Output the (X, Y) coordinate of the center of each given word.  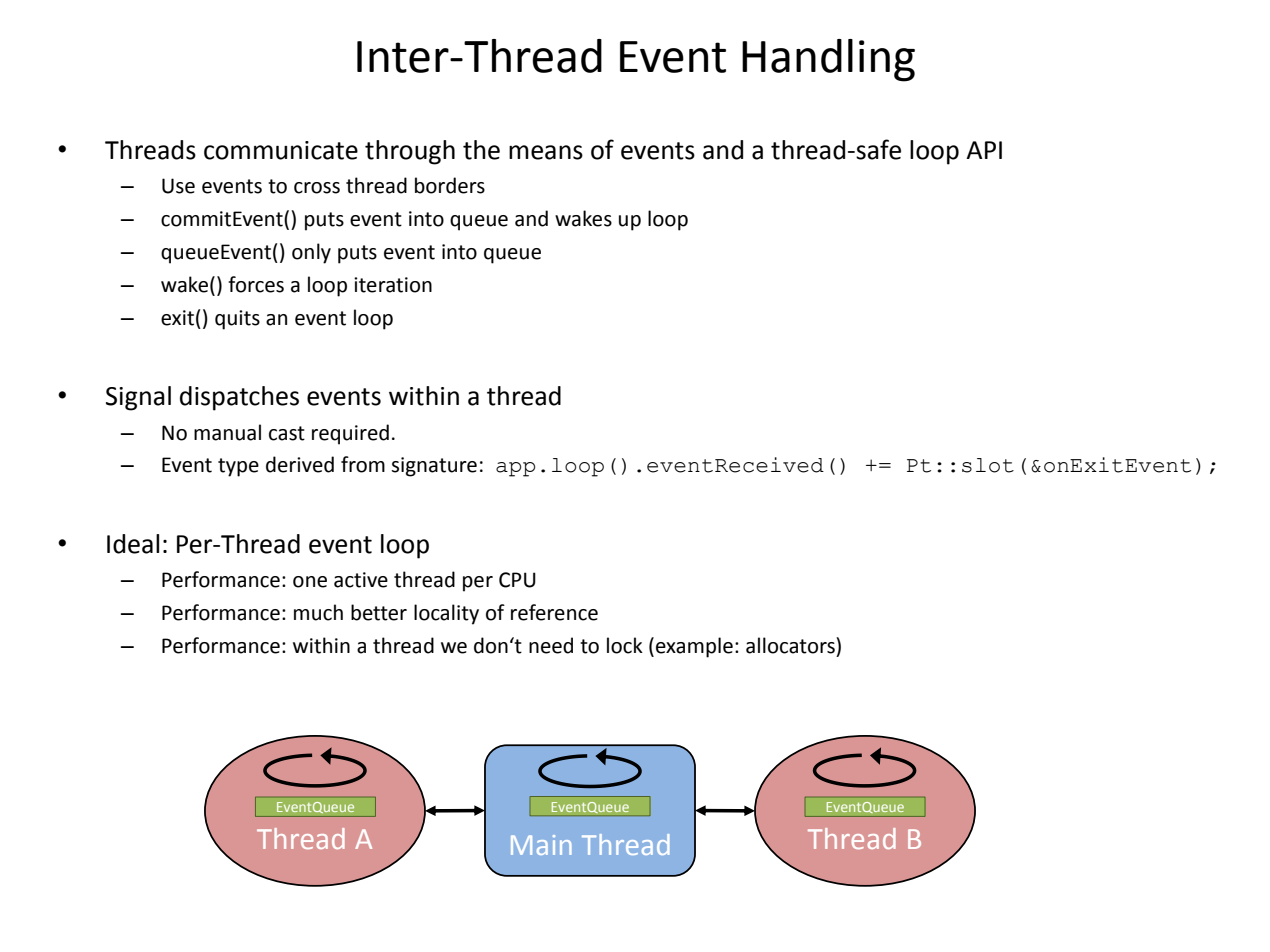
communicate (281, 150)
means (546, 152)
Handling (828, 60)
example (694, 647)
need (551, 645)
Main (541, 845)
